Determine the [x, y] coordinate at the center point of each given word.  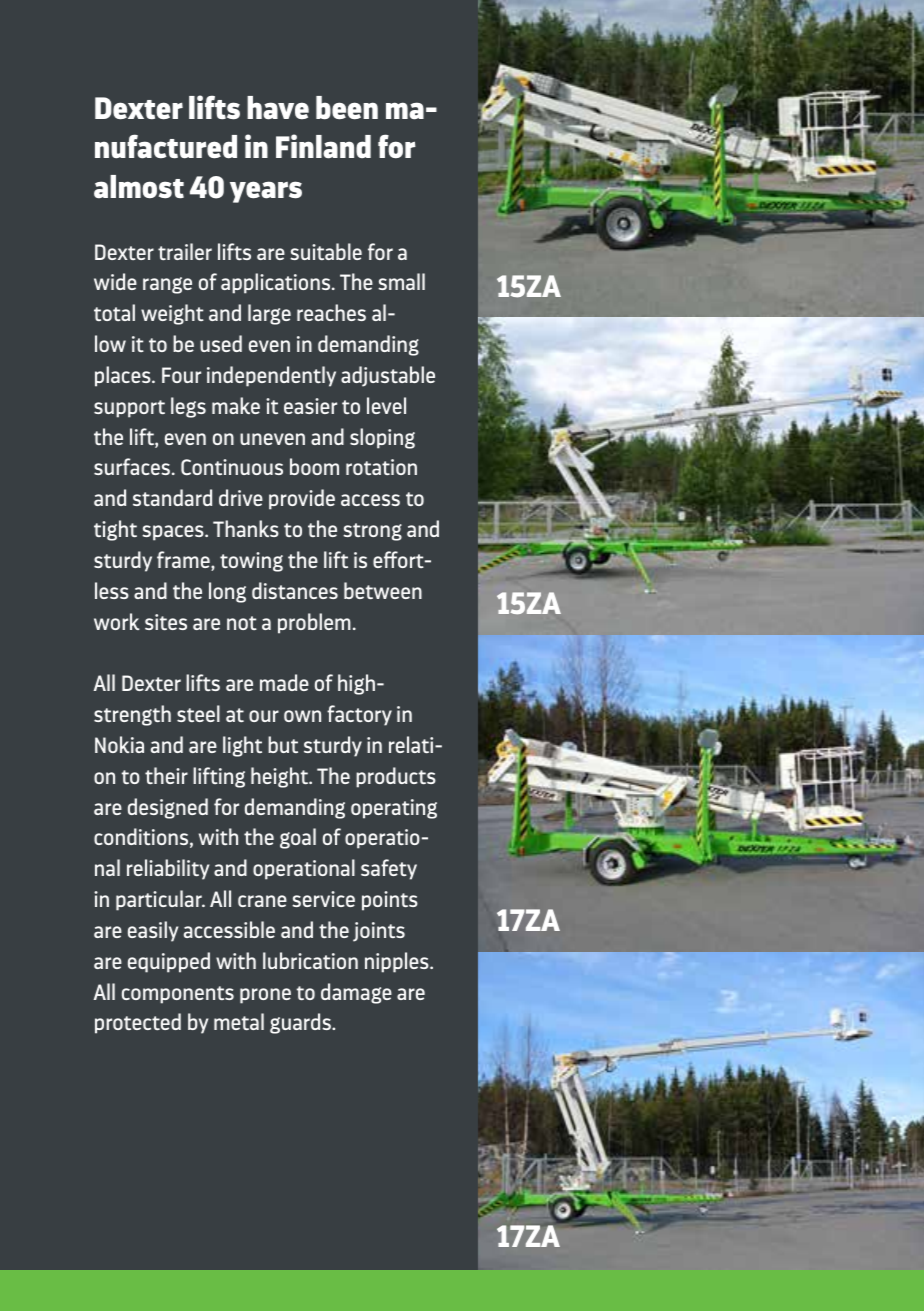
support [129, 409]
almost [139, 187]
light [242, 746]
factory [359, 715]
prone [265, 996]
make [236, 405]
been [347, 108]
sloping [382, 438]
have [278, 108]
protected [138, 1023]
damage [356, 993]
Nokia [119, 744]
